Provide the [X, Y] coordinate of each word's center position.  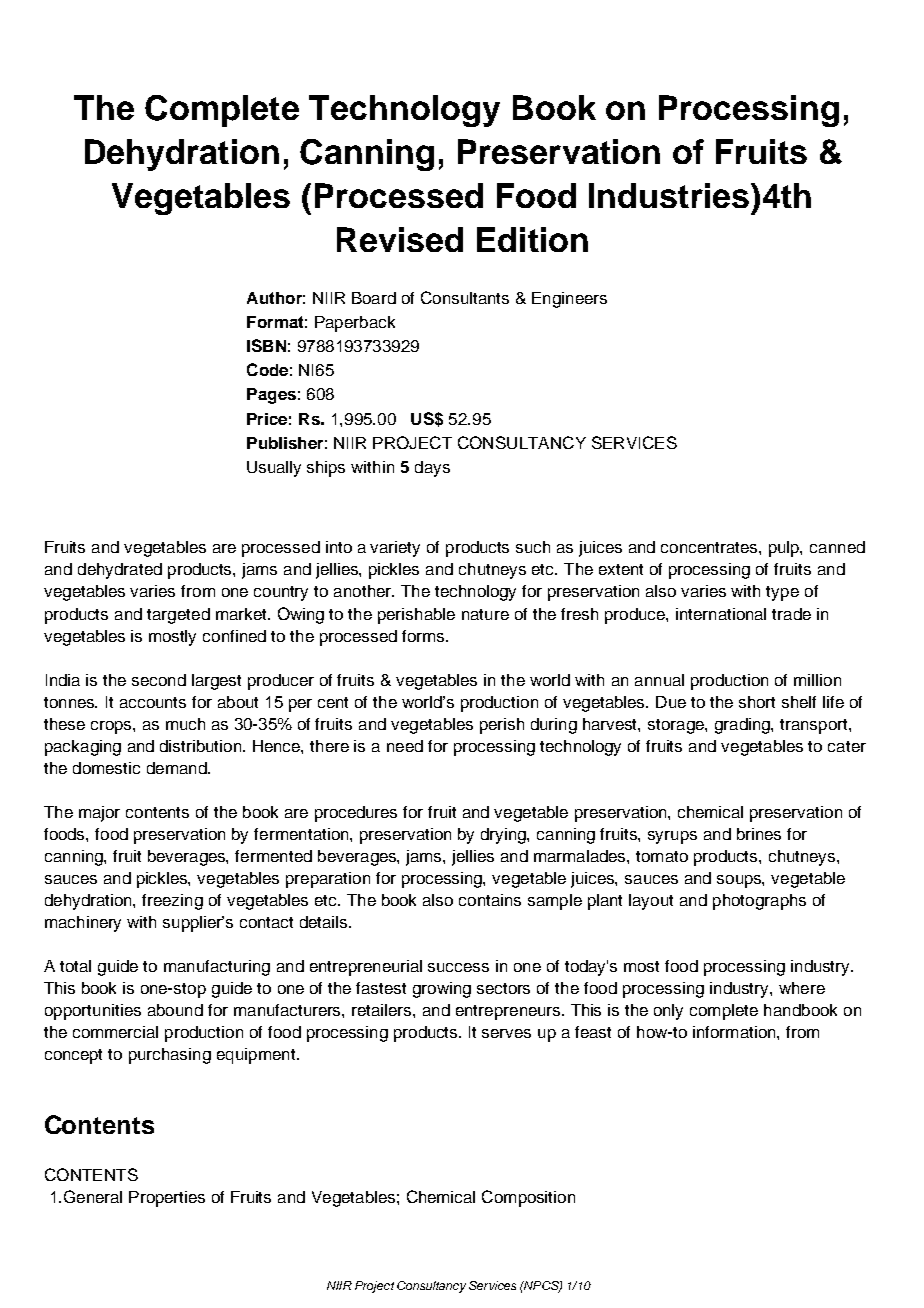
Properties [167, 1199]
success [458, 967]
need [405, 746]
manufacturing [217, 968]
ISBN [266, 345]
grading [743, 726]
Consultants [465, 297]
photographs [759, 902]
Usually [274, 469]
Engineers [569, 300]
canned [837, 547]
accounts [153, 702]
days [432, 469]
